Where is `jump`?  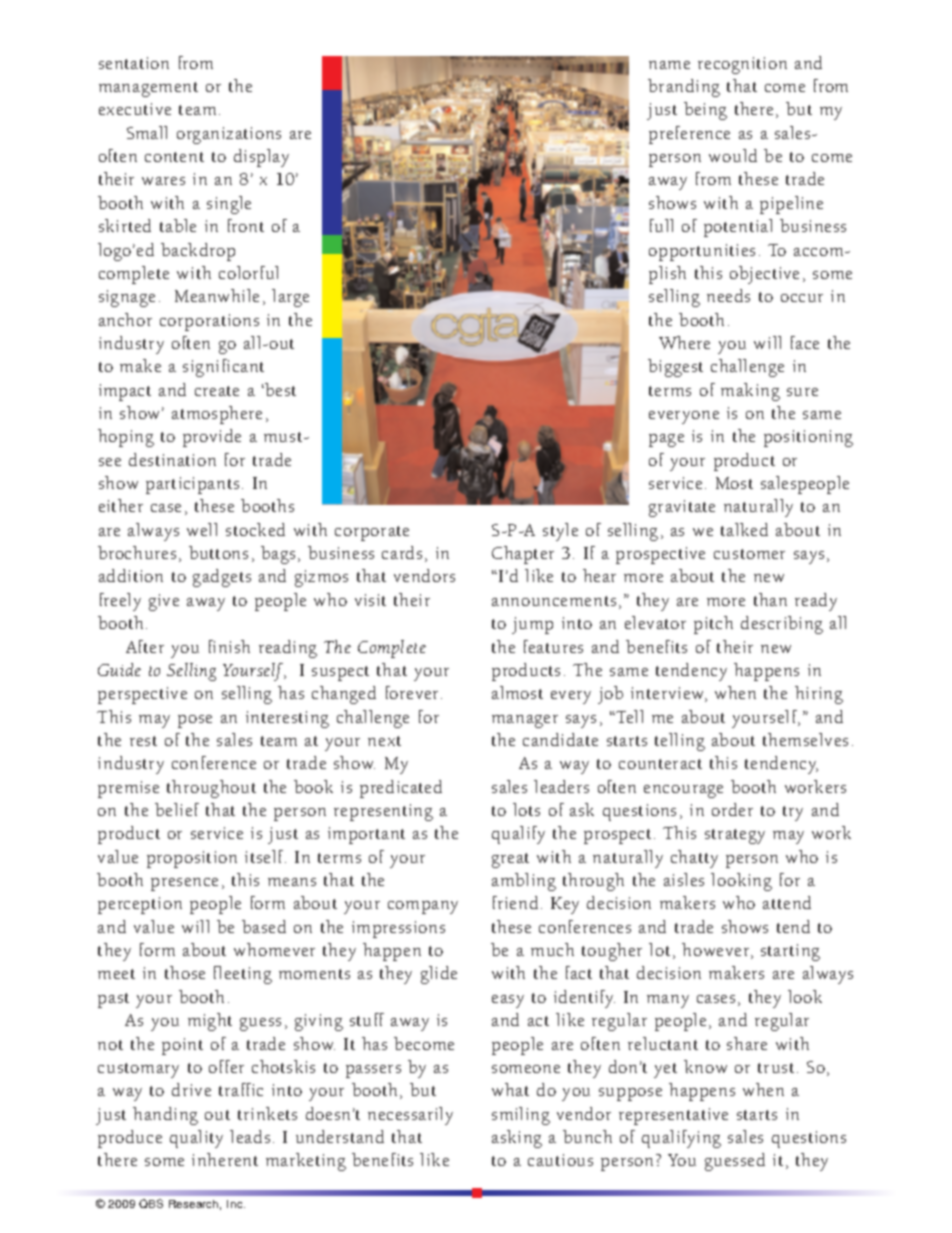 jump is located at coordinates (532, 625).
